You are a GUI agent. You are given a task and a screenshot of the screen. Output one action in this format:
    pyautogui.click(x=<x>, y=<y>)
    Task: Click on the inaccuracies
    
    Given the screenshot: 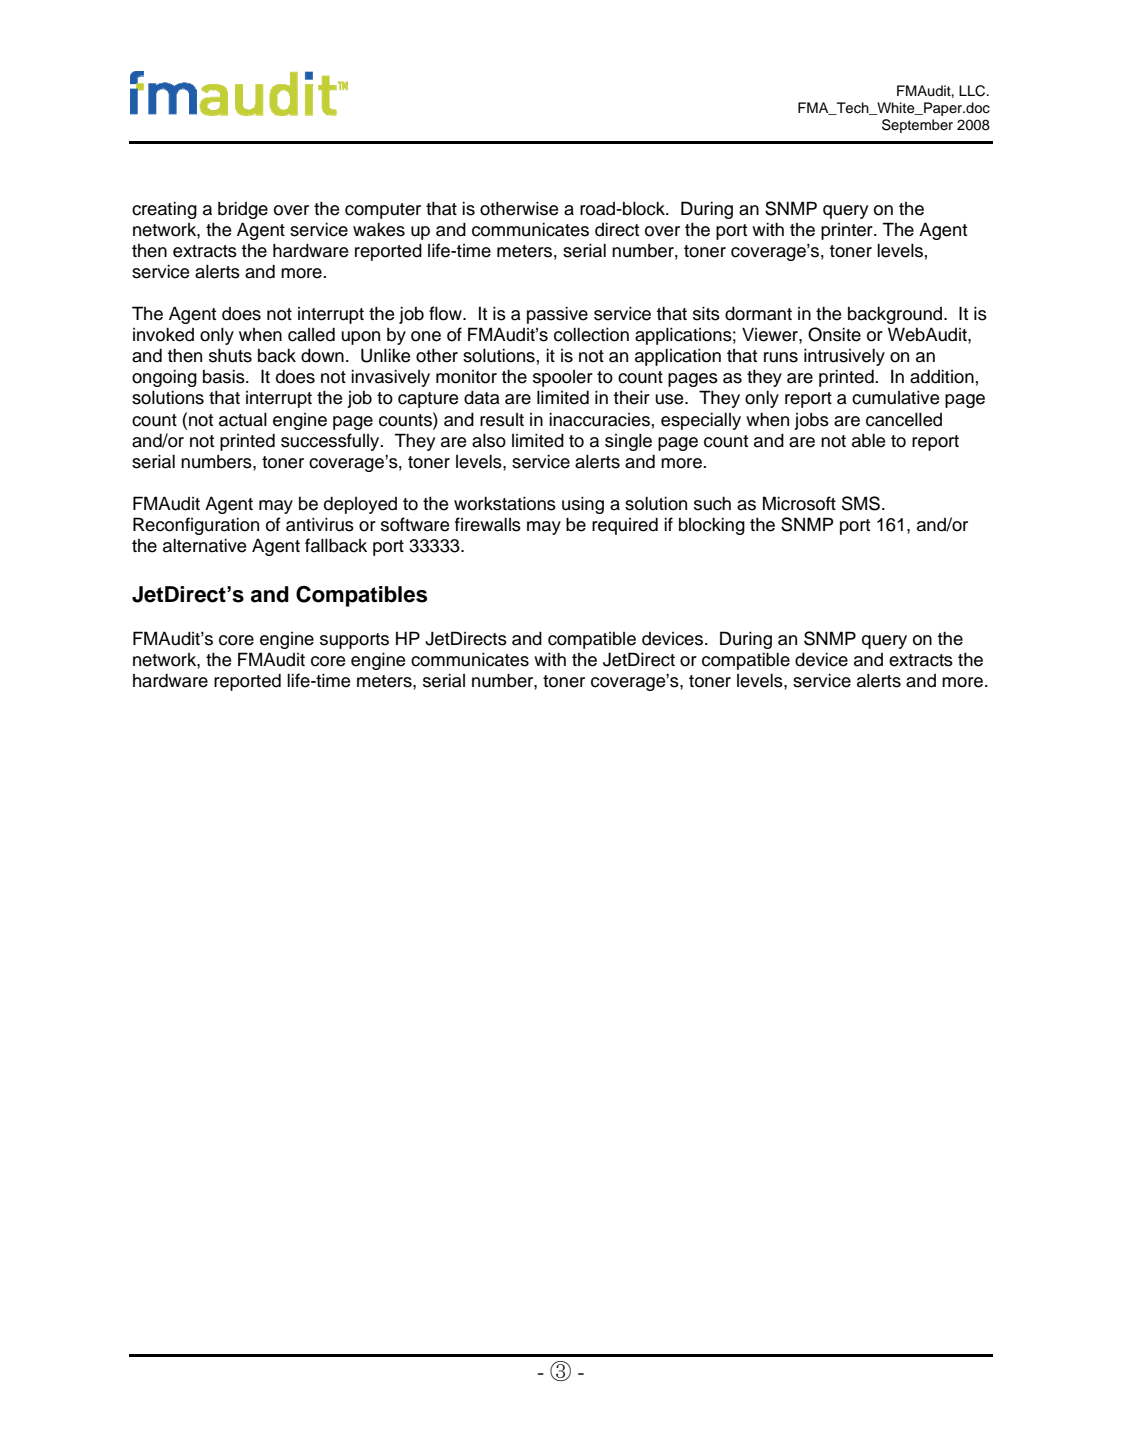 What is the action you would take?
    pyautogui.click(x=599, y=419)
